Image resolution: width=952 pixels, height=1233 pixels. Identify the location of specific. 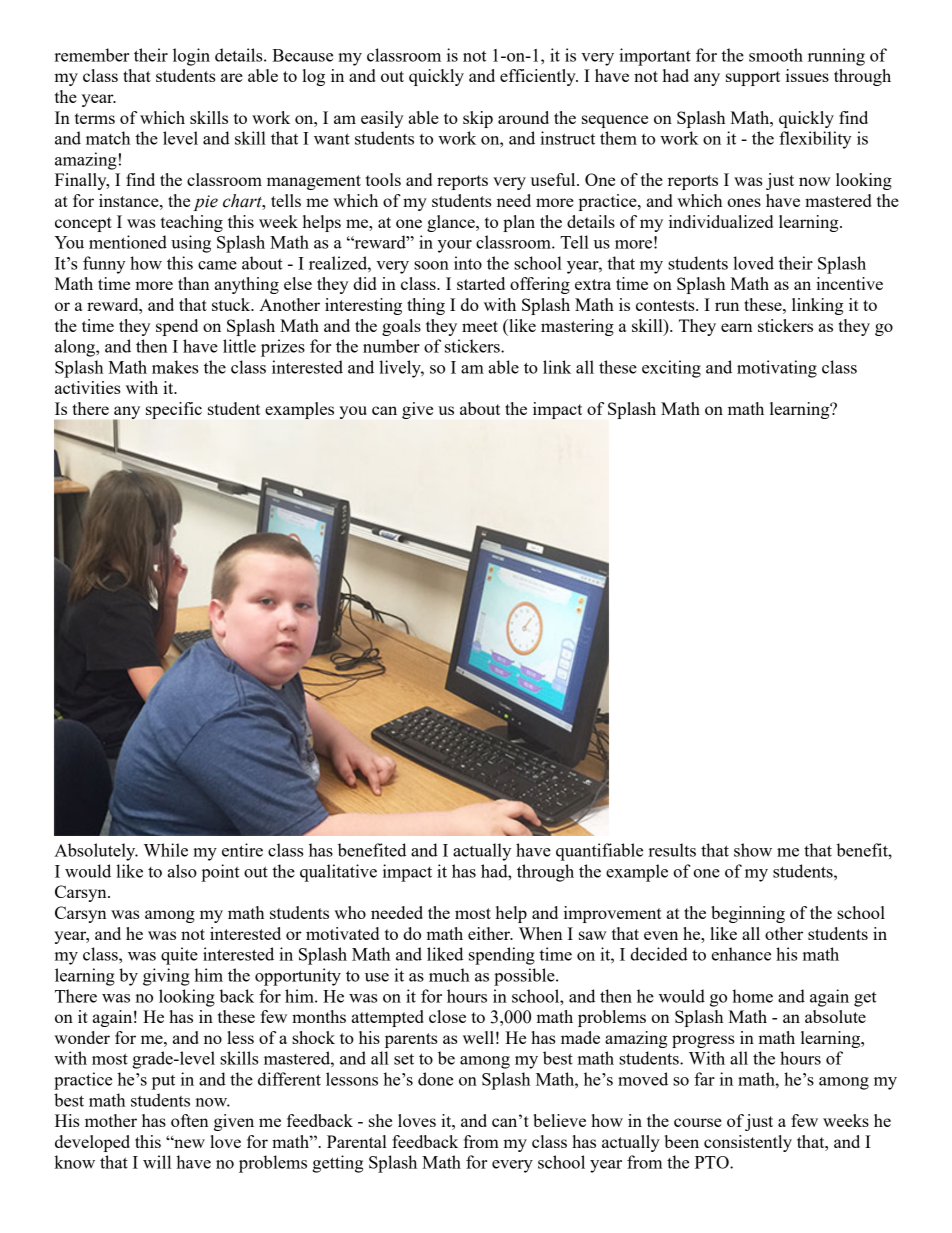
(174, 410).
